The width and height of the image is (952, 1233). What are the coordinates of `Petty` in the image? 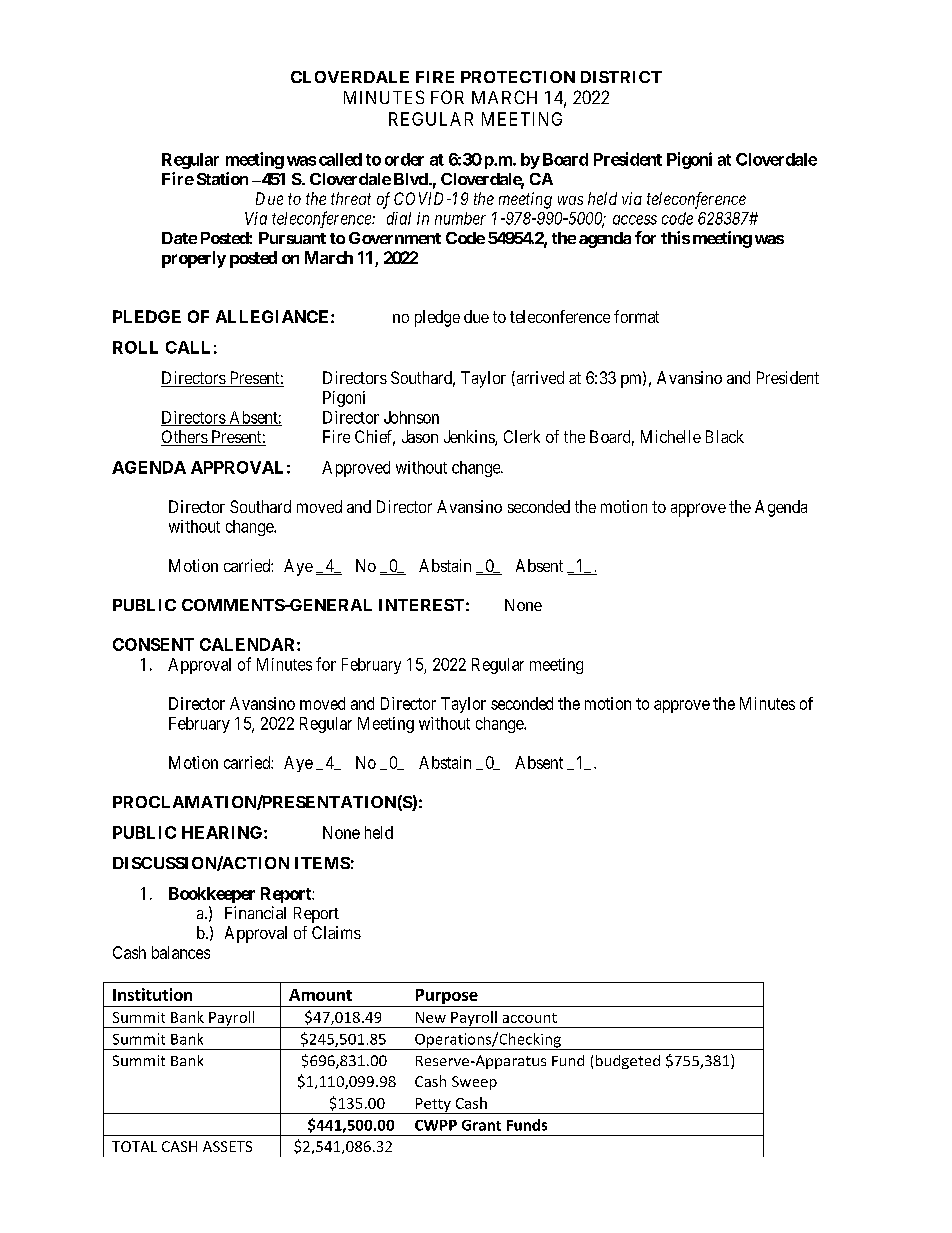 It's located at (433, 1106).
